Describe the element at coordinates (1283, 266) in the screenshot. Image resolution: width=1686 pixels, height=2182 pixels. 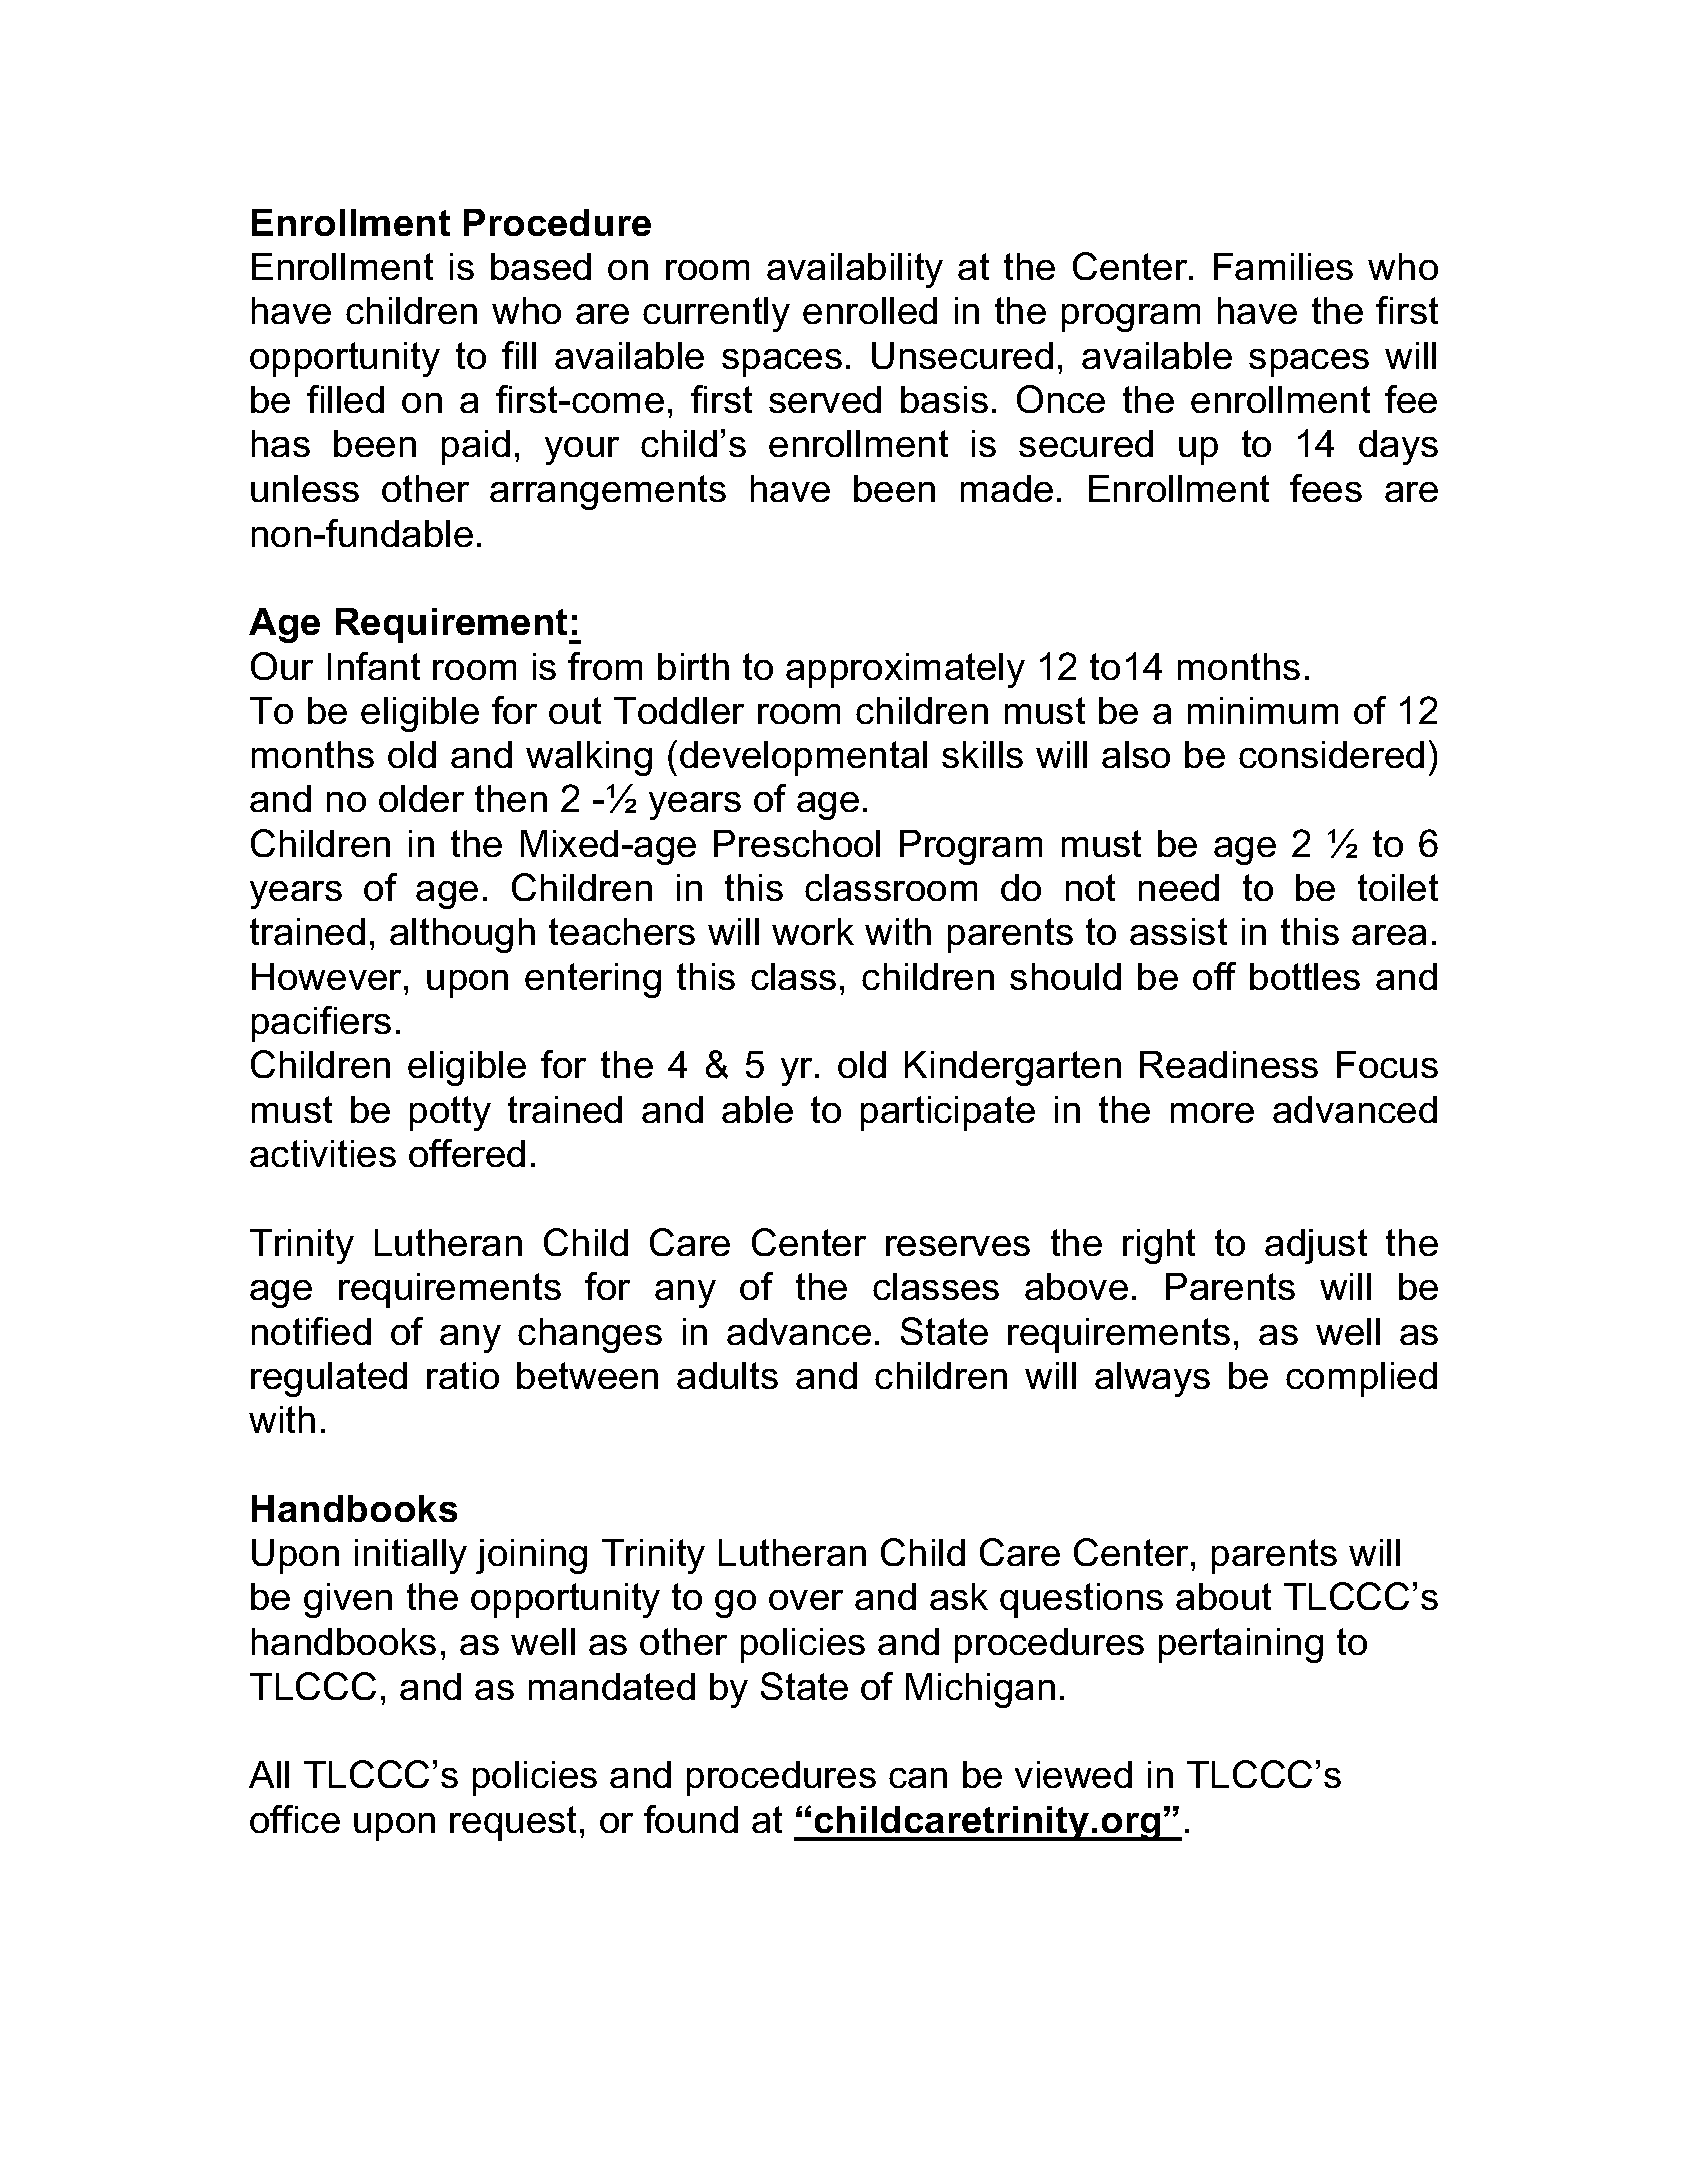
I see `Families` at that location.
